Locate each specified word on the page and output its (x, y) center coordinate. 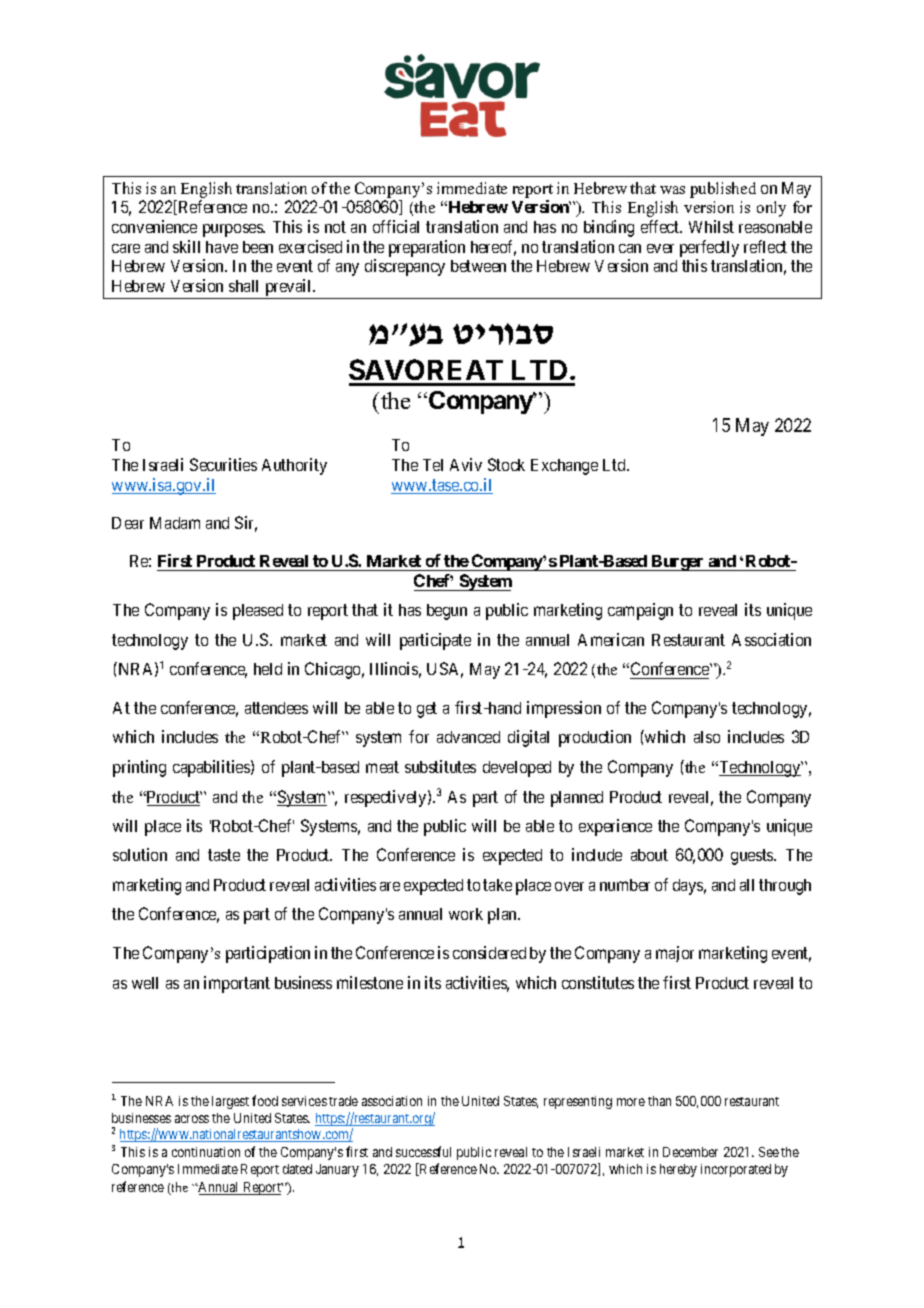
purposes (234, 230)
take (497, 885)
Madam (175, 523)
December (690, 1152)
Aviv (466, 464)
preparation (427, 248)
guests (753, 857)
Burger (677, 563)
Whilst (711, 226)
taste (224, 855)
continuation (206, 1152)
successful (423, 1151)
